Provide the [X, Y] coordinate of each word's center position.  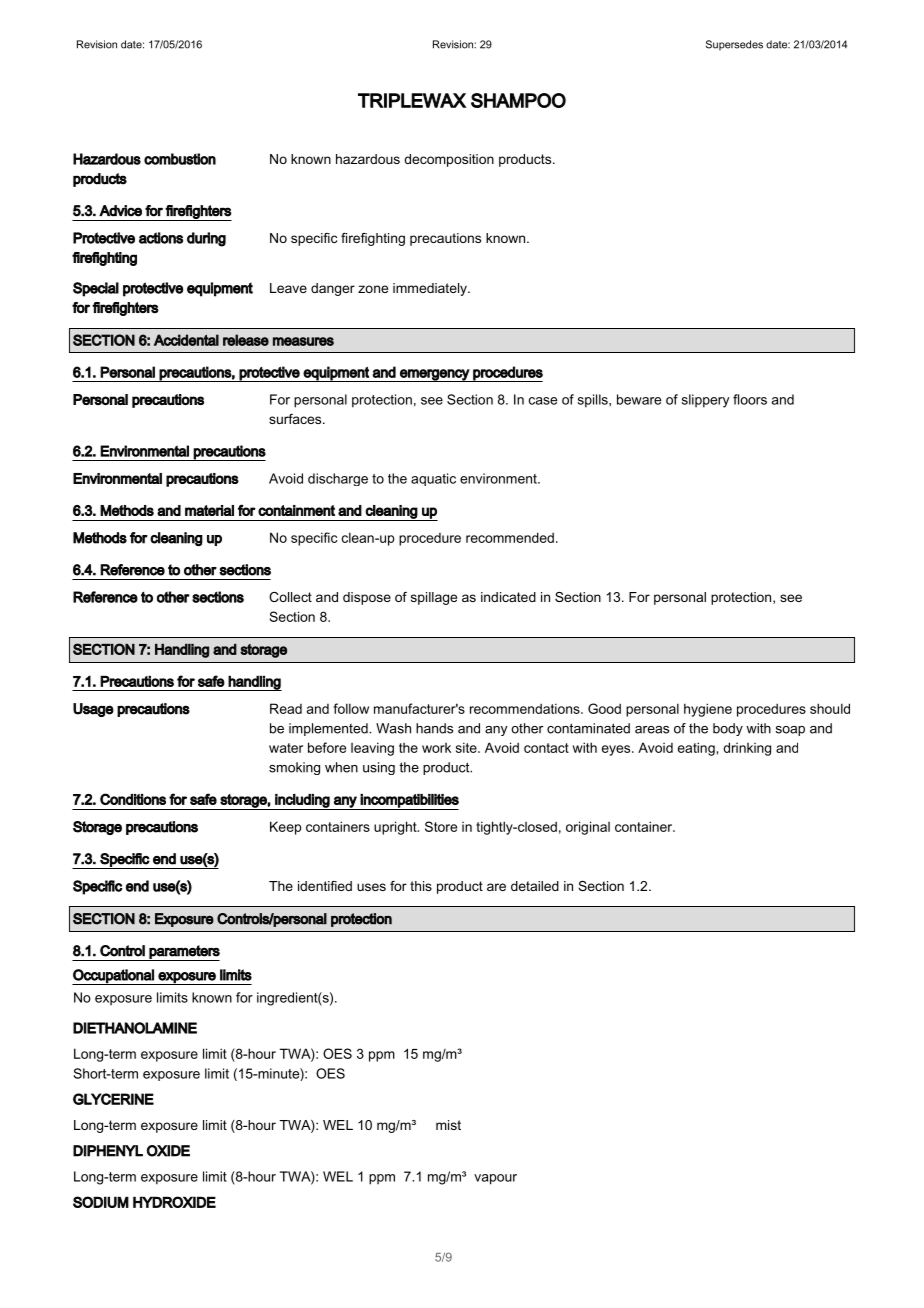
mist [448, 1125]
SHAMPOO [518, 100]
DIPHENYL [108, 1151]
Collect [290, 597]
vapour [495, 1179]
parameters [184, 953]
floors [750, 399]
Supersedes [734, 45]
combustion [180, 159]
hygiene [708, 710]
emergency [434, 375]
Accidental [186, 340]
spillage [434, 598]
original [588, 828]
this [421, 886]
